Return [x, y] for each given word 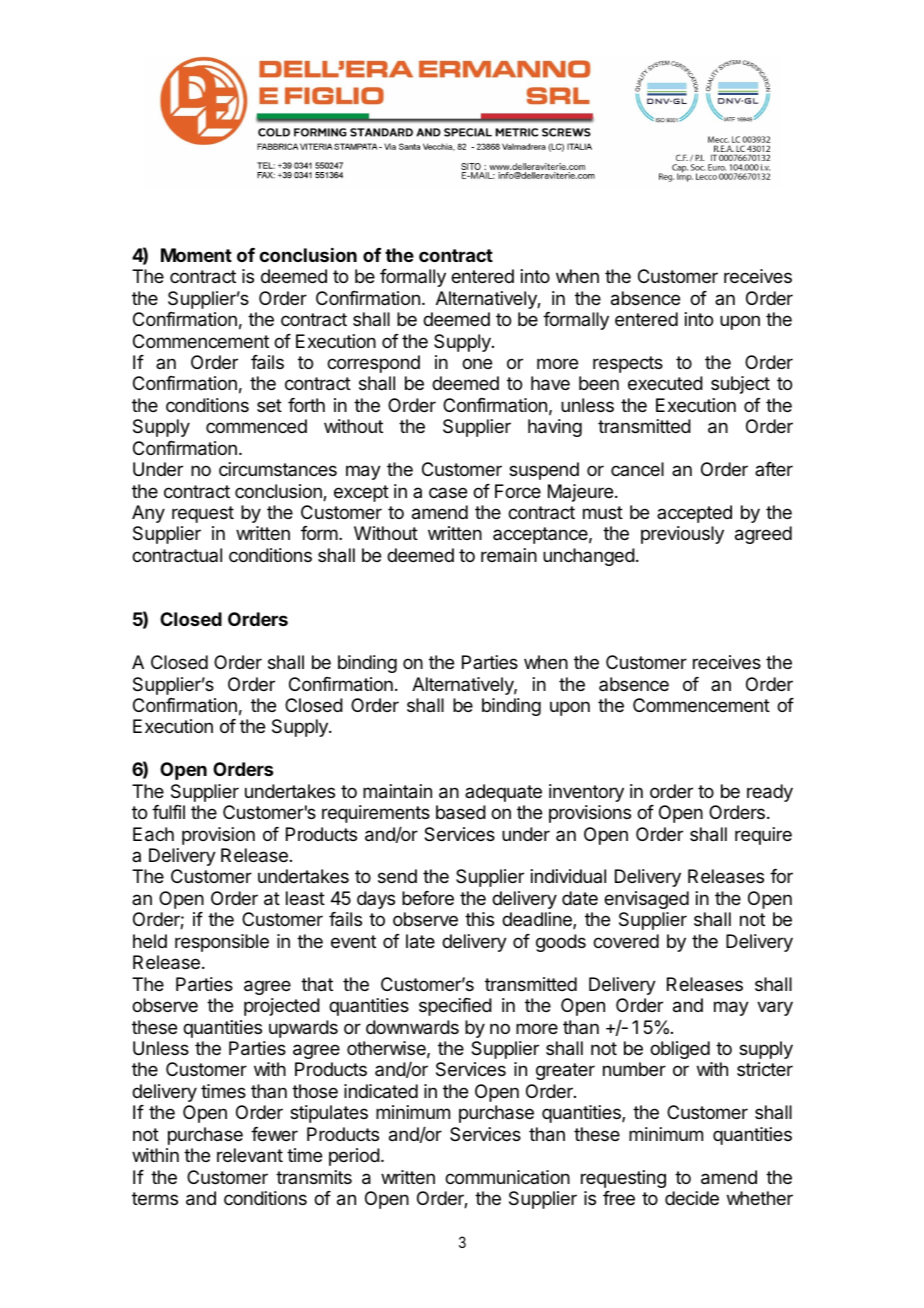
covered [626, 941]
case [448, 492]
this [479, 919]
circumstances [278, 469]
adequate [503, 793]
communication [507, 1177]
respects [628, 364]
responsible [222, 943]
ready [770, 793]
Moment [196, 255]
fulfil [168, 812]
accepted [694, 514]
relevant [250, 1155]
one [477, 363]
